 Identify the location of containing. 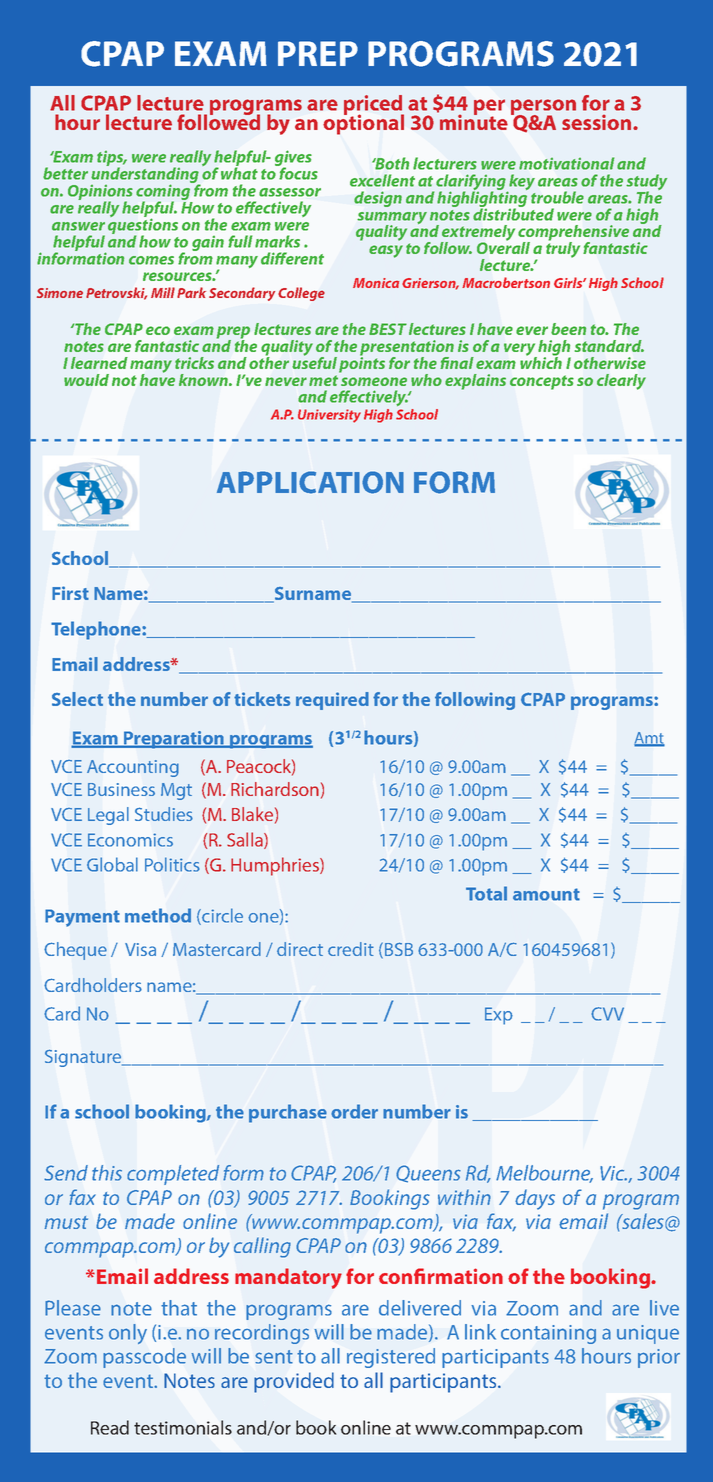
(548, 1334).
